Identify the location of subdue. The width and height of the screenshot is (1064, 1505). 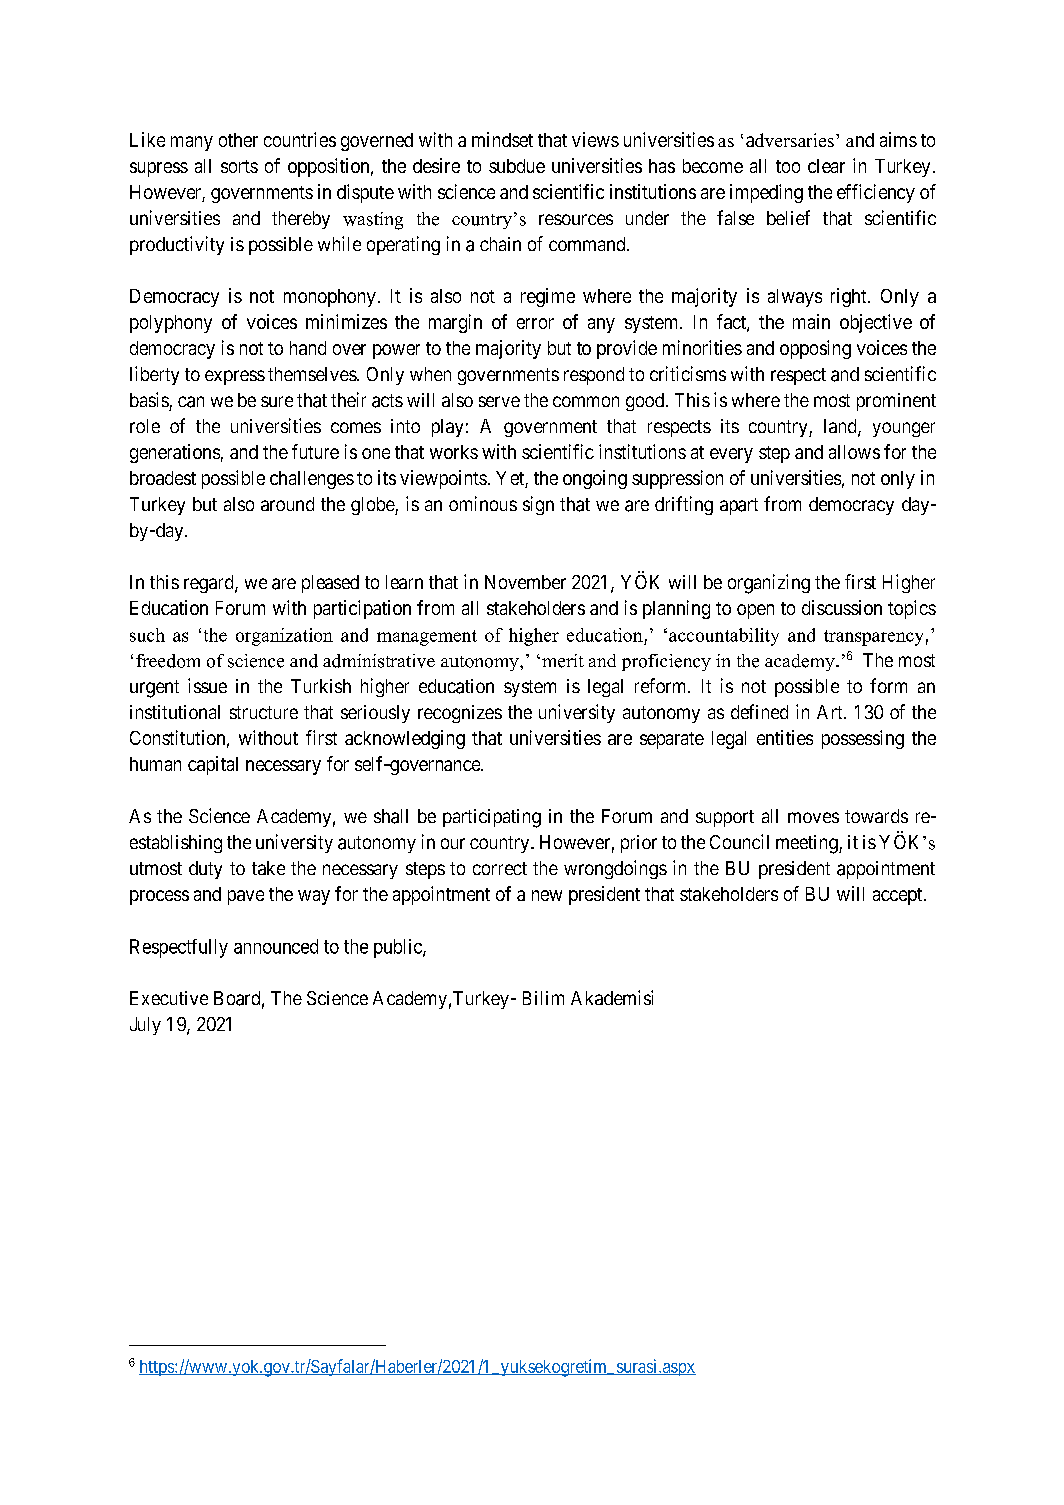
(517, 166).
